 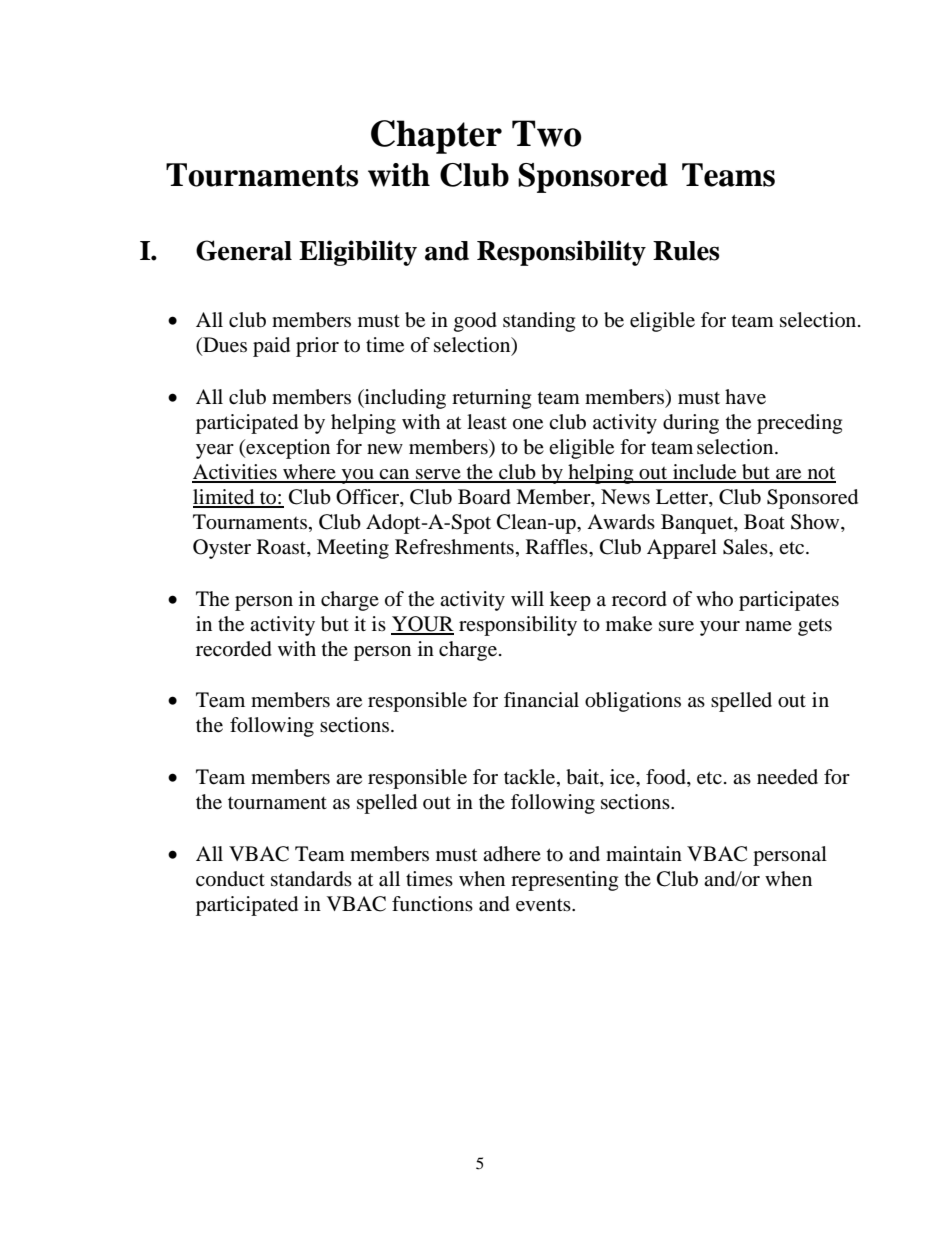 I want to click on Board, so click(x=484, y=497).
